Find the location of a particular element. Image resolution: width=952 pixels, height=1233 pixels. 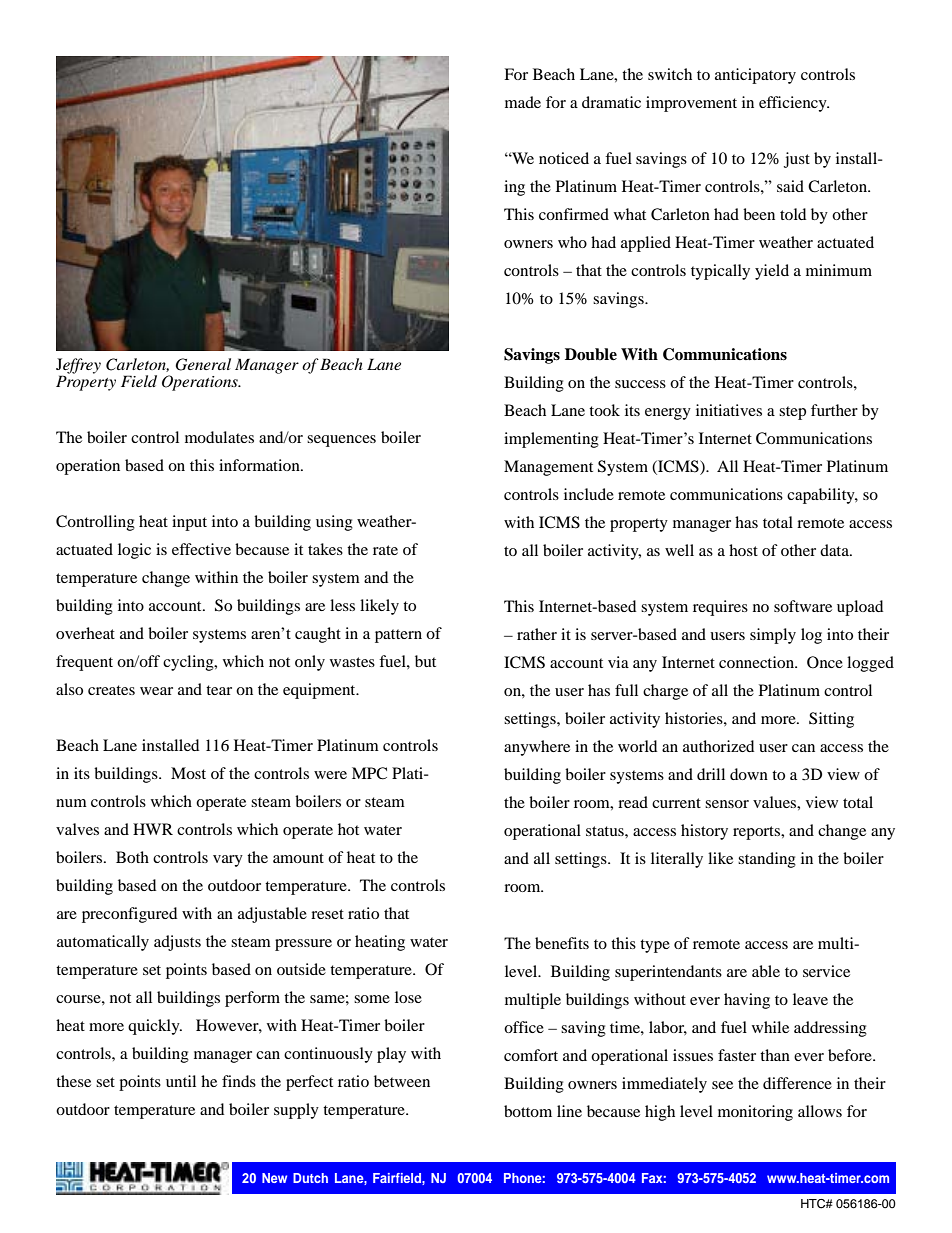

modulates is located at coordinates (219, 437).
